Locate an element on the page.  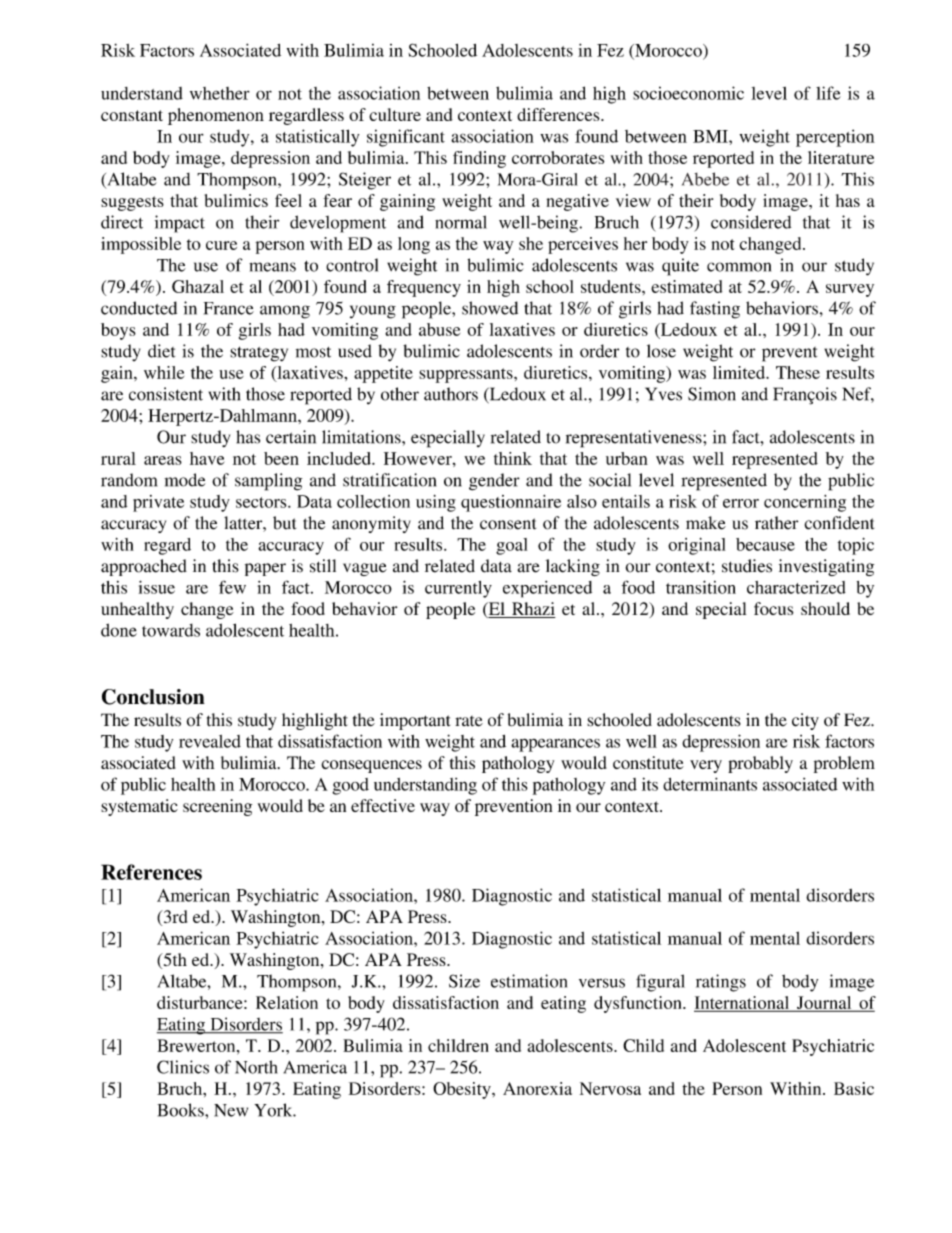
Obesity is located at coordinates (463, 1090).
